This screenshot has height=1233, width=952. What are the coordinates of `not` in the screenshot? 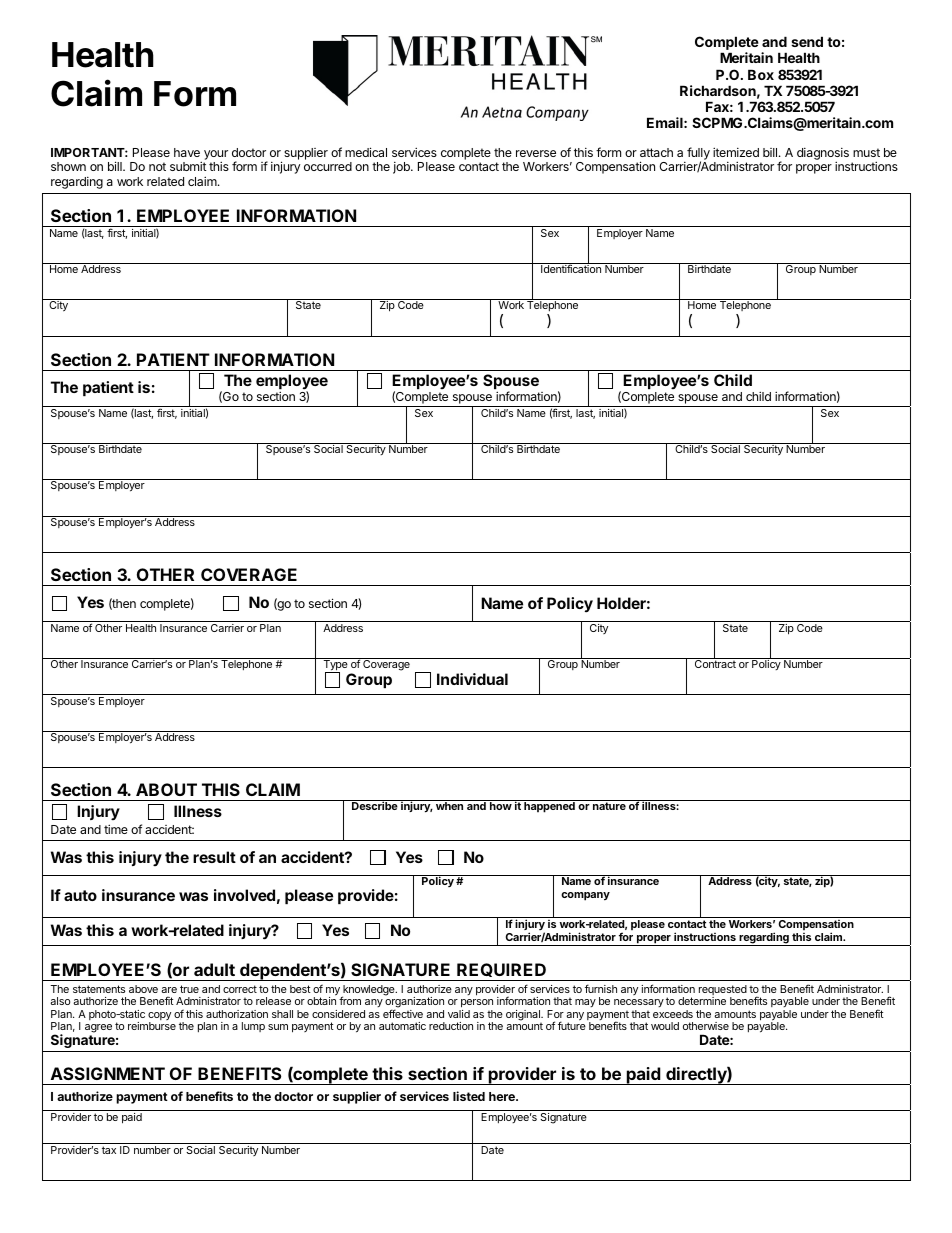 It's located at (157, 166).
